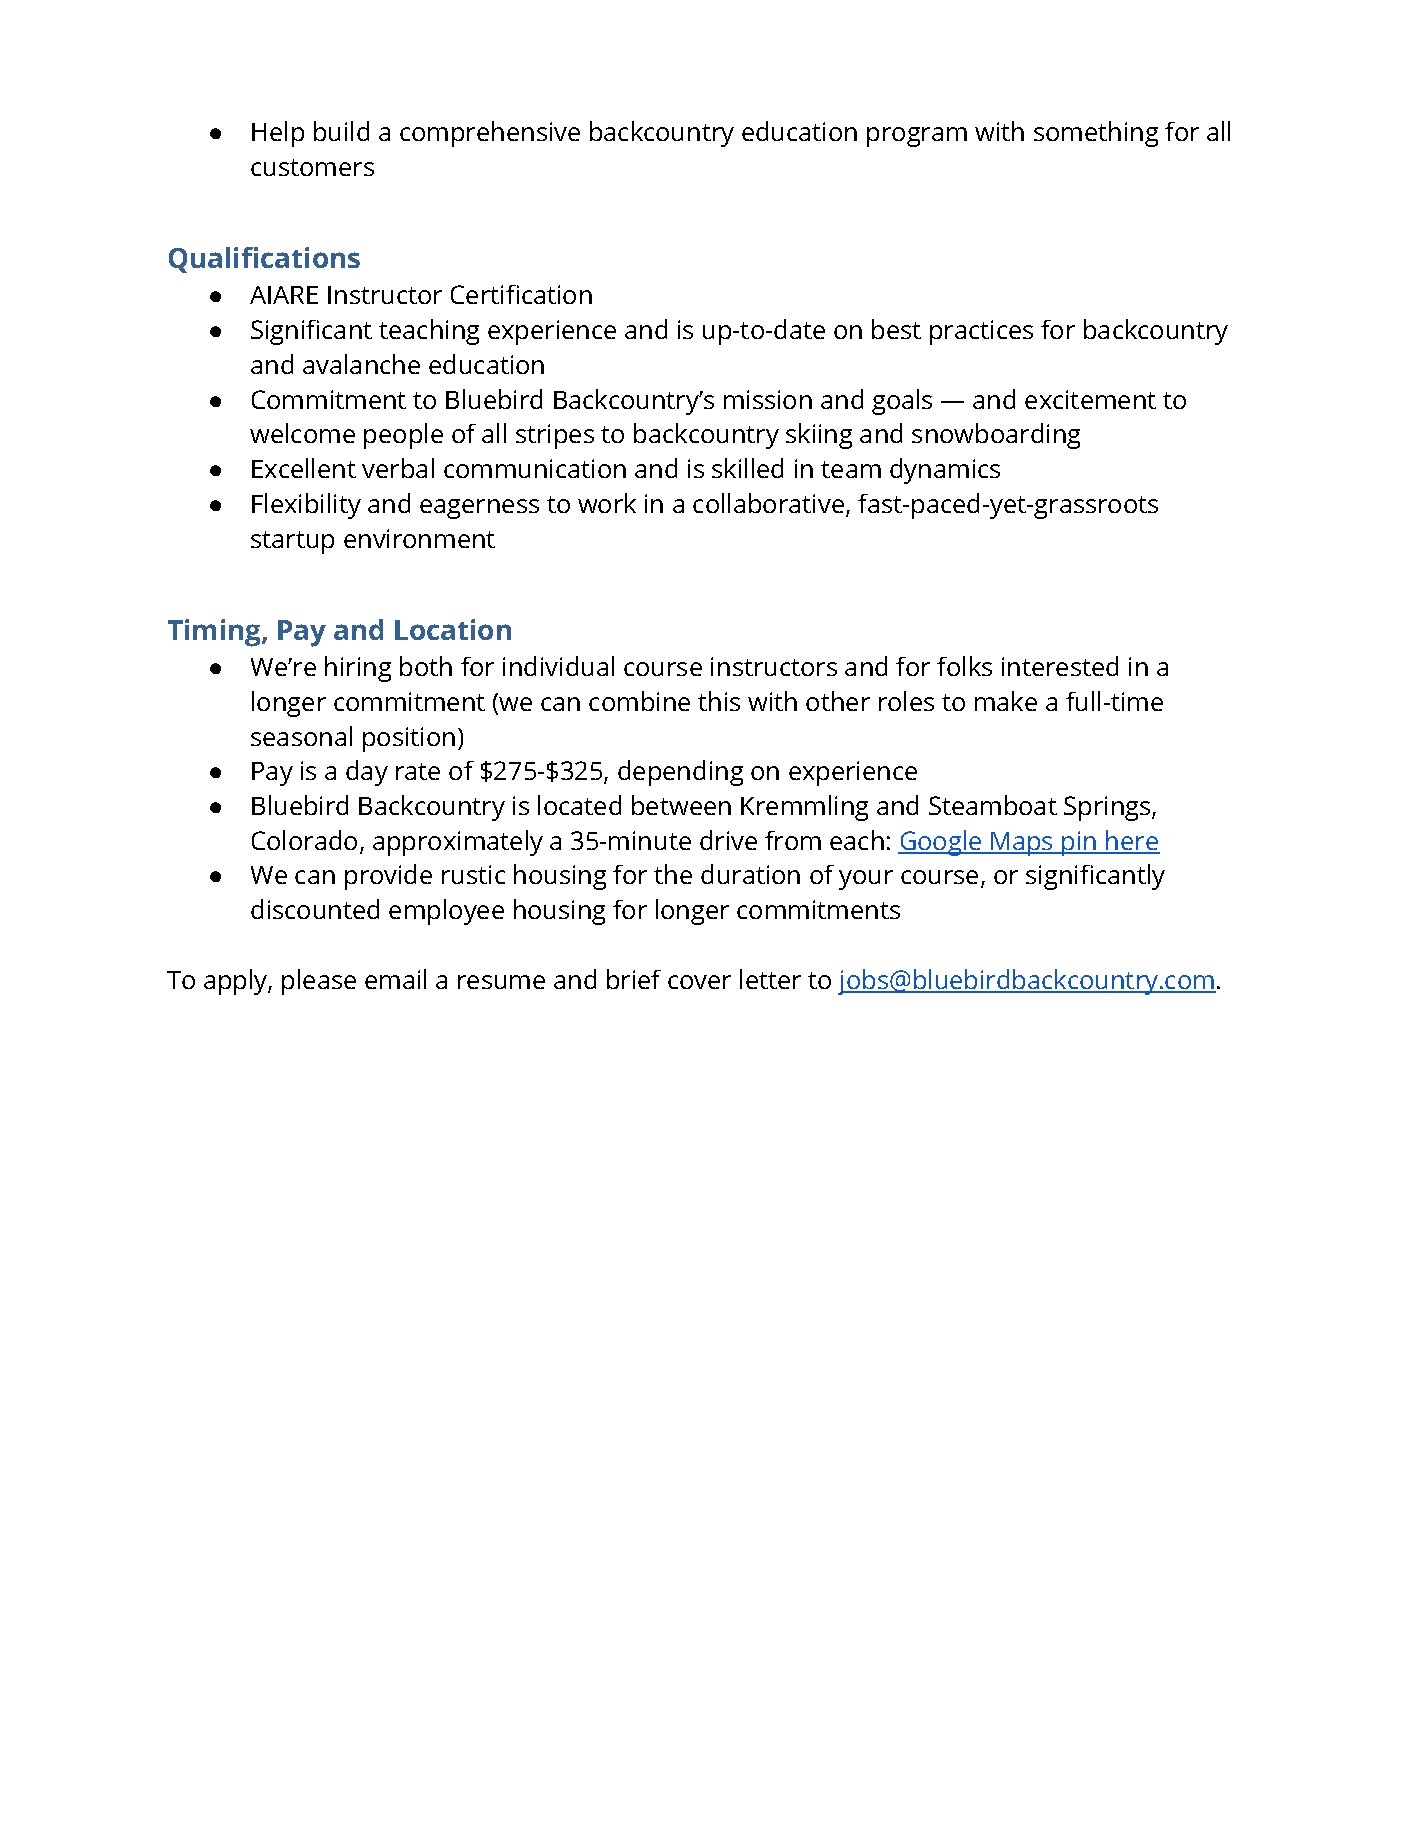  Describe the element at coordinates (866, 880) in the document. I see `your` at that location.
